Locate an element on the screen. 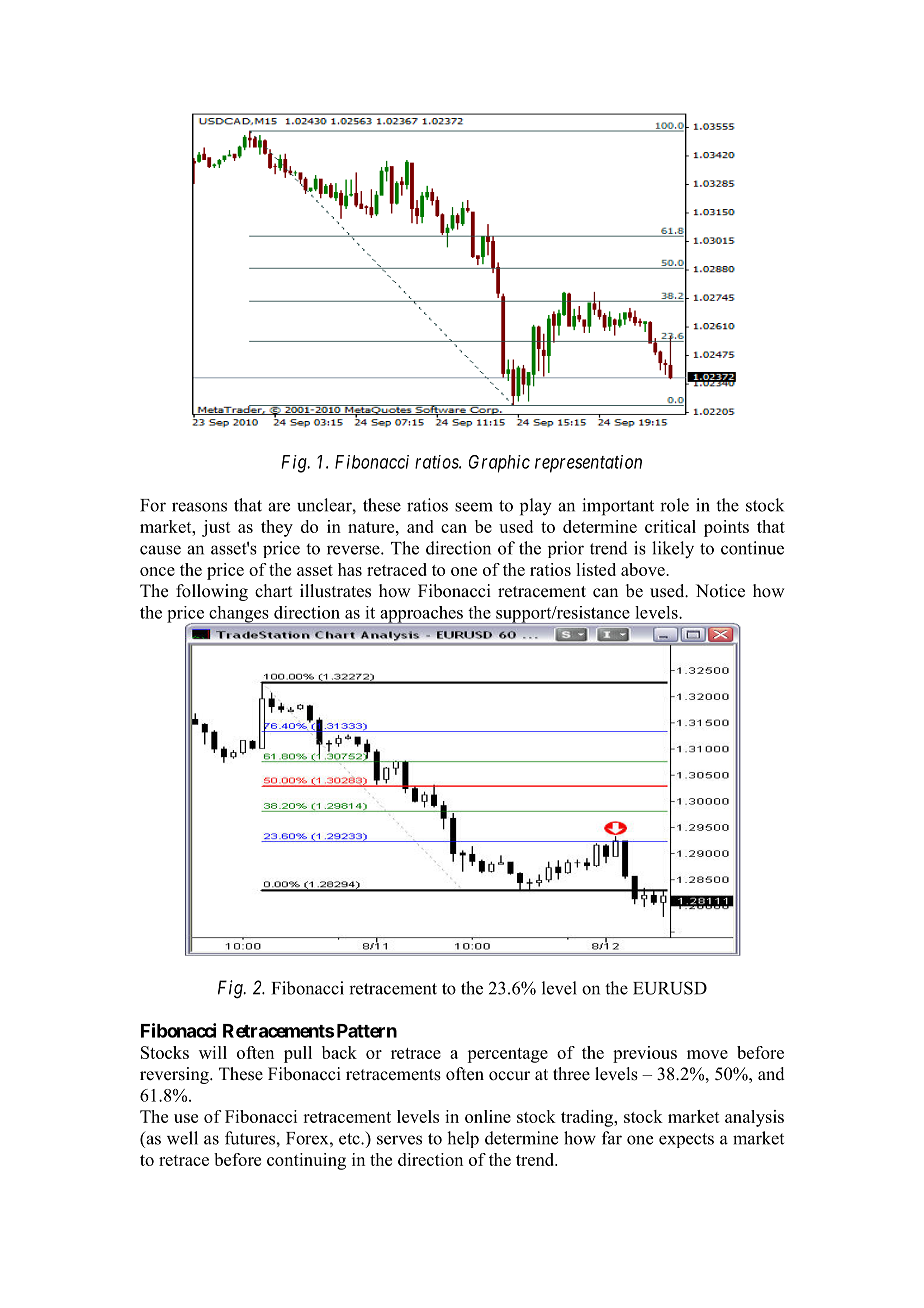  help is located at coordinates (463, 1139).
